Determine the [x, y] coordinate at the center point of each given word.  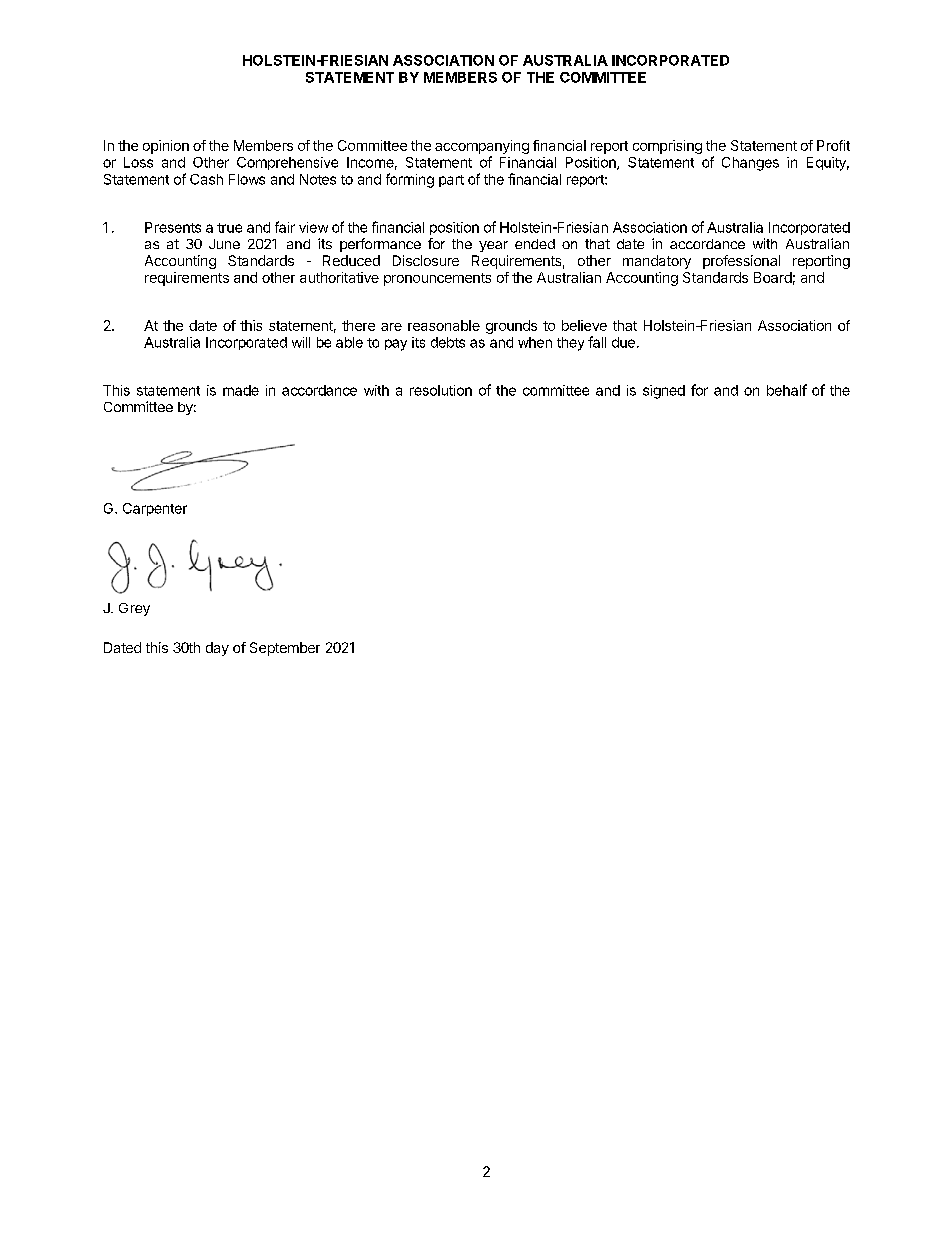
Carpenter [155, 509]
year [493, 246]
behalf [787, 390]
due [623, 342]
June [224, 244]
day [217, 649]
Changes [750, 164]
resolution [441, 390]
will [301, 342]
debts [448, 342]
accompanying [482, 147]
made [241, 390]
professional [741, 262]
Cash [206, 179]
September [285, 649]
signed [664, 392]
